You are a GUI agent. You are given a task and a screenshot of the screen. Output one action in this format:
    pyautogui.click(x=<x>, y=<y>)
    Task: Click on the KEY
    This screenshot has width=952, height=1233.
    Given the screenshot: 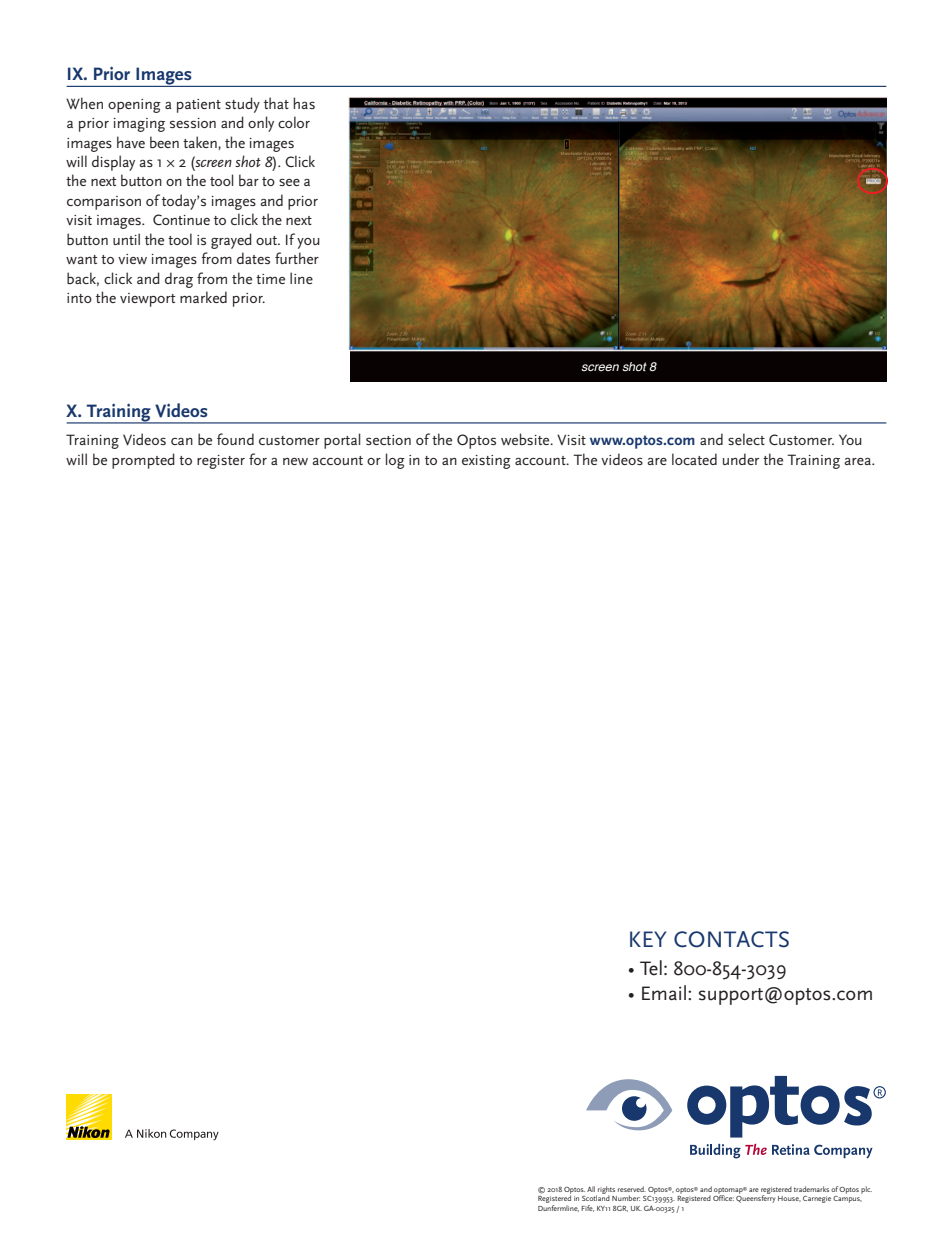 What is the action you would take?
    pyautogui.click(x=648, y=939)
